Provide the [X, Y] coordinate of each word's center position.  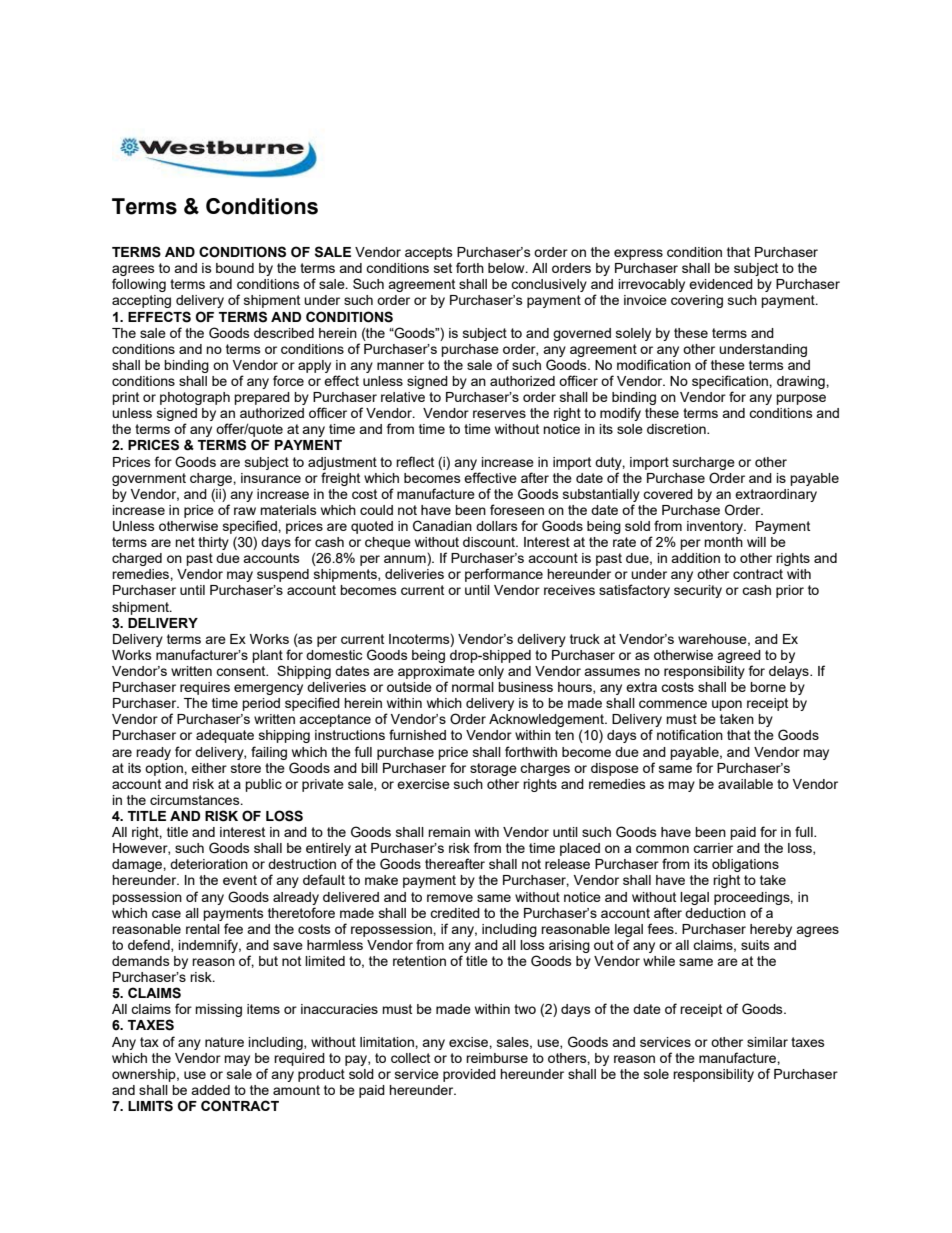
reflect [415, 461]
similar [767, 1042]
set [443, 268]
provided [469, 1075]
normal [473, 687]
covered [668, 494]
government [149, 479]
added [210, 1090]
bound [235, 268]
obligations [745, 865]
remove [450, 898]
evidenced [721, 284]
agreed [739, 656]
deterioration [209, 864]
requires [205, 688]
